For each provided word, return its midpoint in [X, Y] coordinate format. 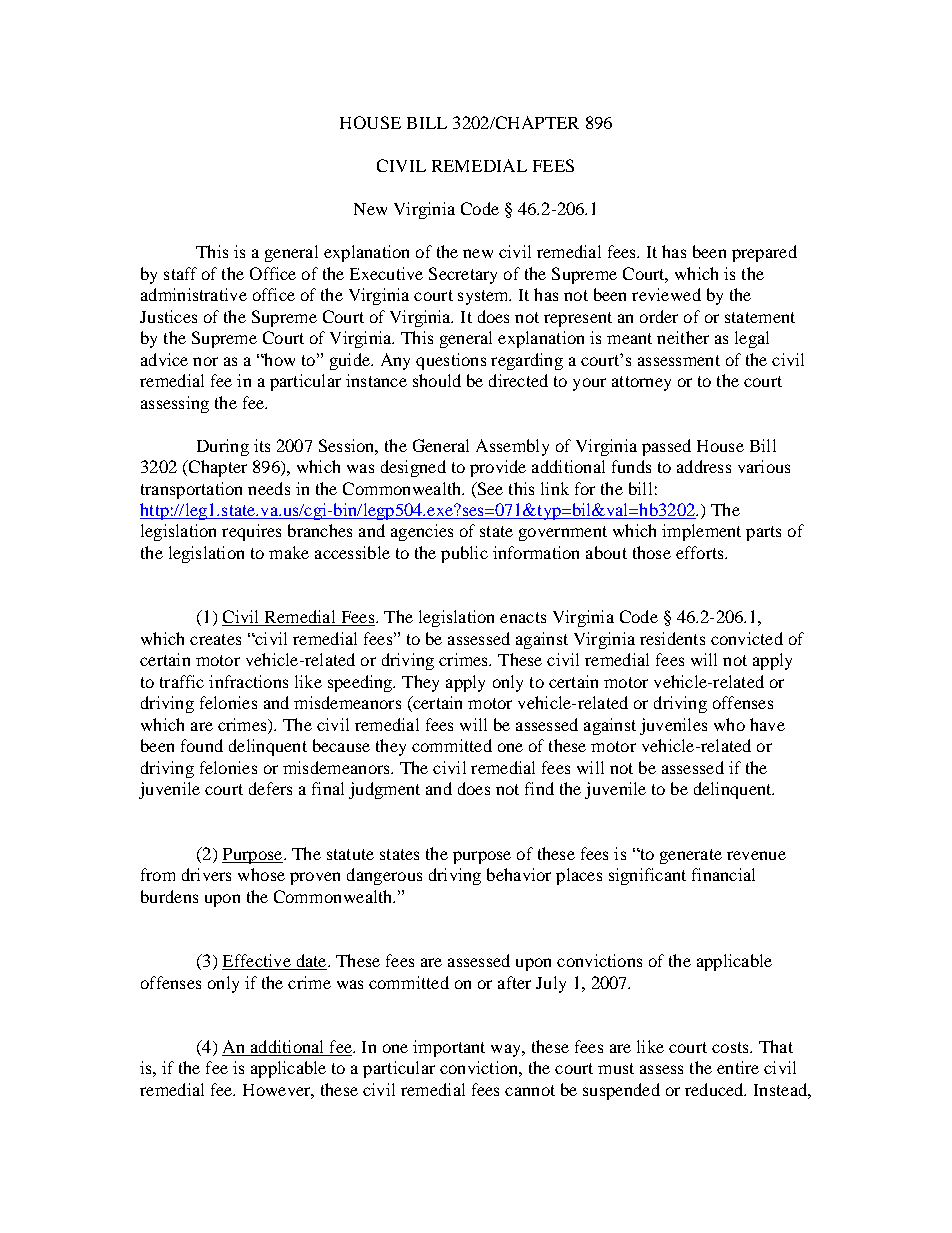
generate [691, 856]
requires [251, 532]
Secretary [463, 275]
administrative [194, 294]
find [539, 788]
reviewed [666, 294]
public [464, 554]
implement [701, 532]
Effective [257, 962]
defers [270, 788]
